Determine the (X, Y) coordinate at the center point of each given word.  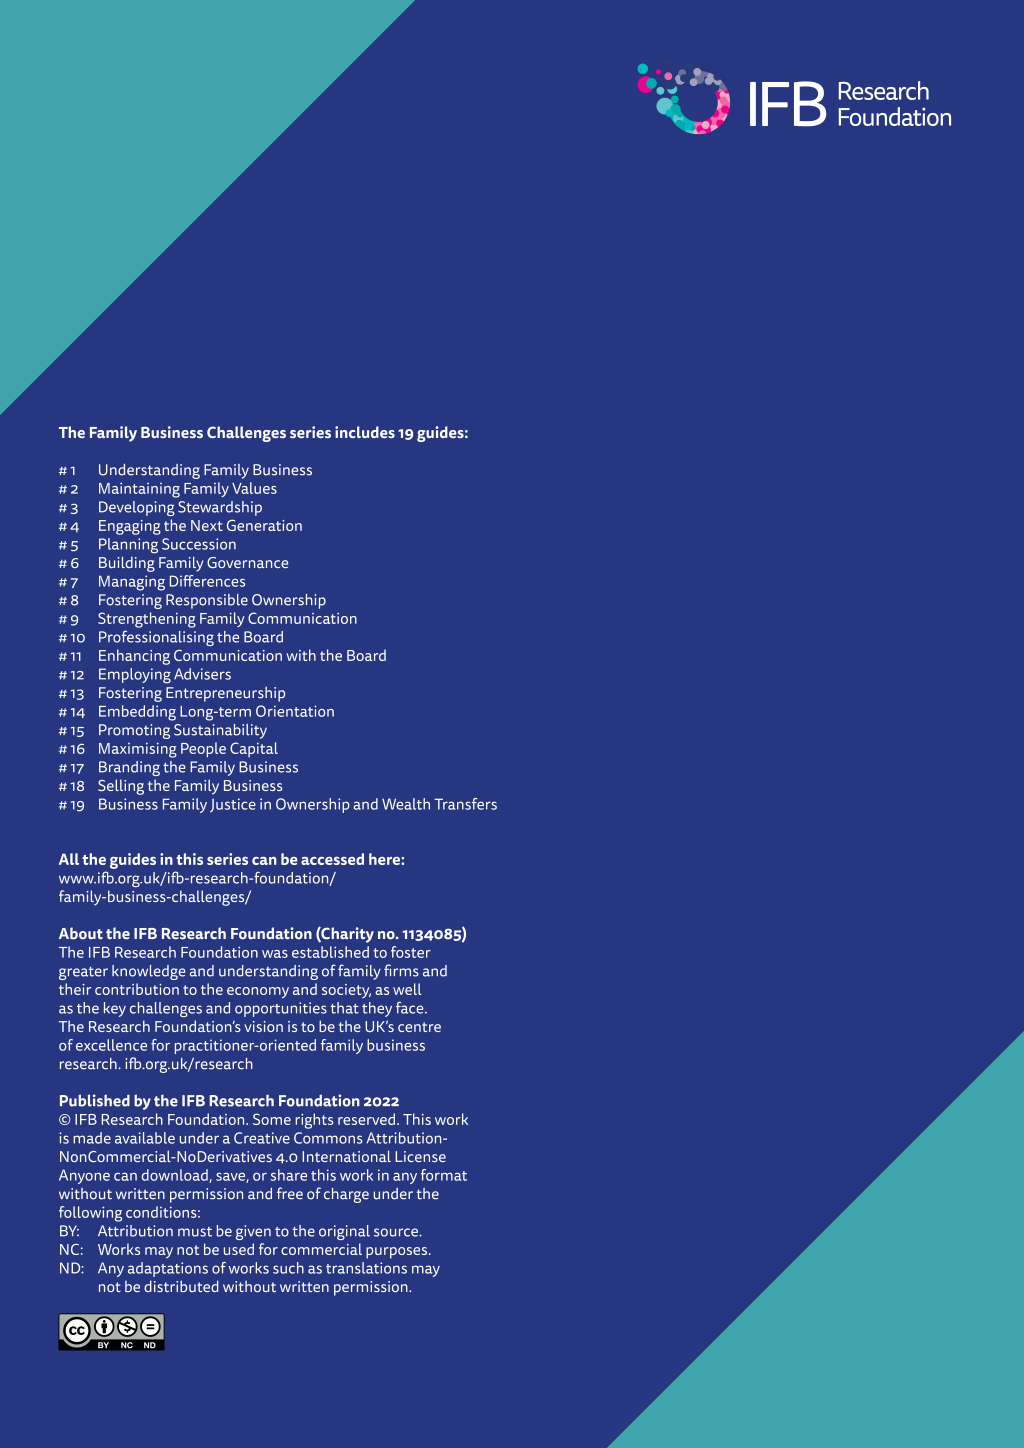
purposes (398, 1253)
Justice (233, 805)
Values (254, 488)
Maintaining (139, 490)
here (385, 859)
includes (365, 432)
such (288, 1268)
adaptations (168, 1269)
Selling (121, 787)
